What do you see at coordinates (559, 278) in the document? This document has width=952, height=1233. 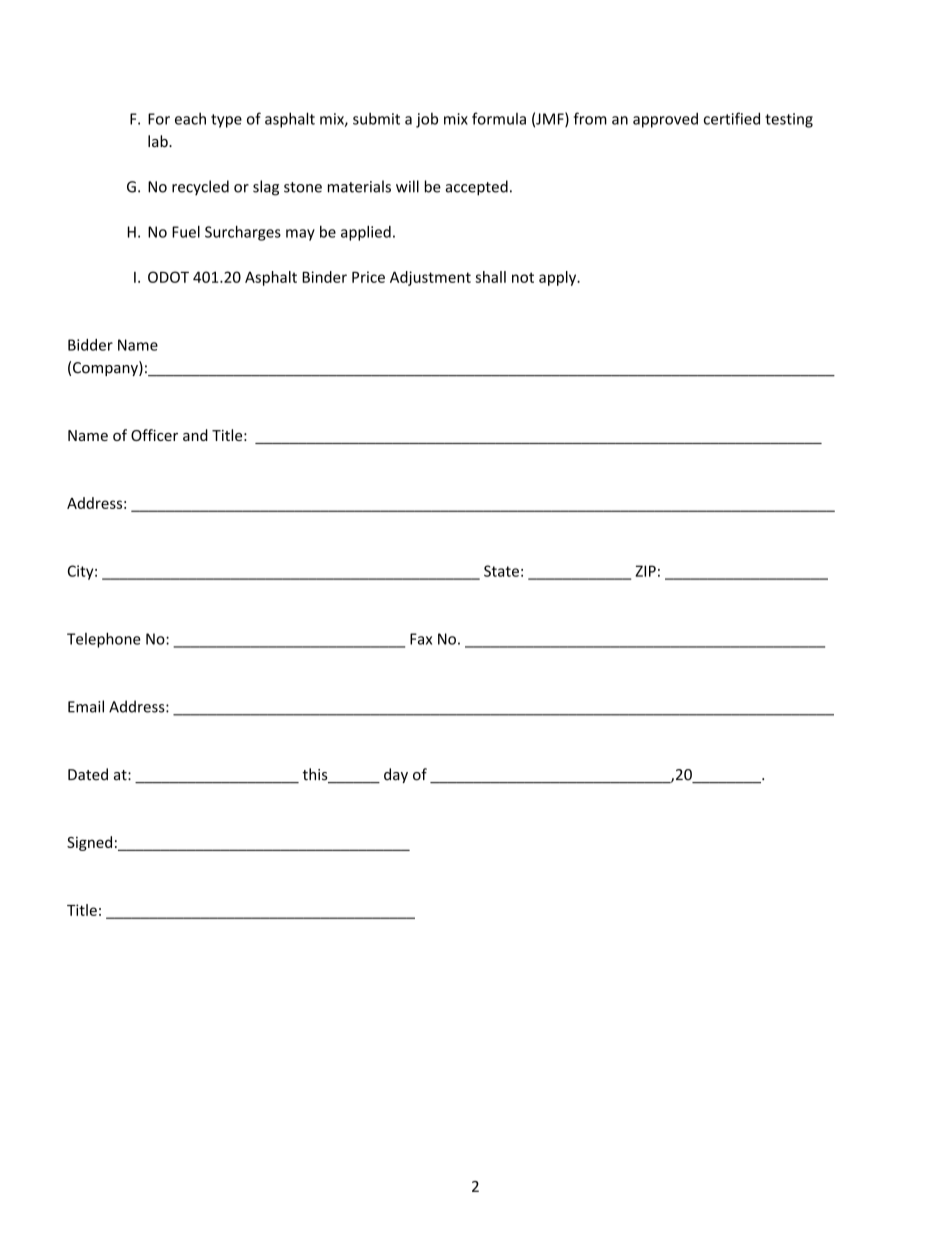 I see `apply` at bounding box center [559, 278].
